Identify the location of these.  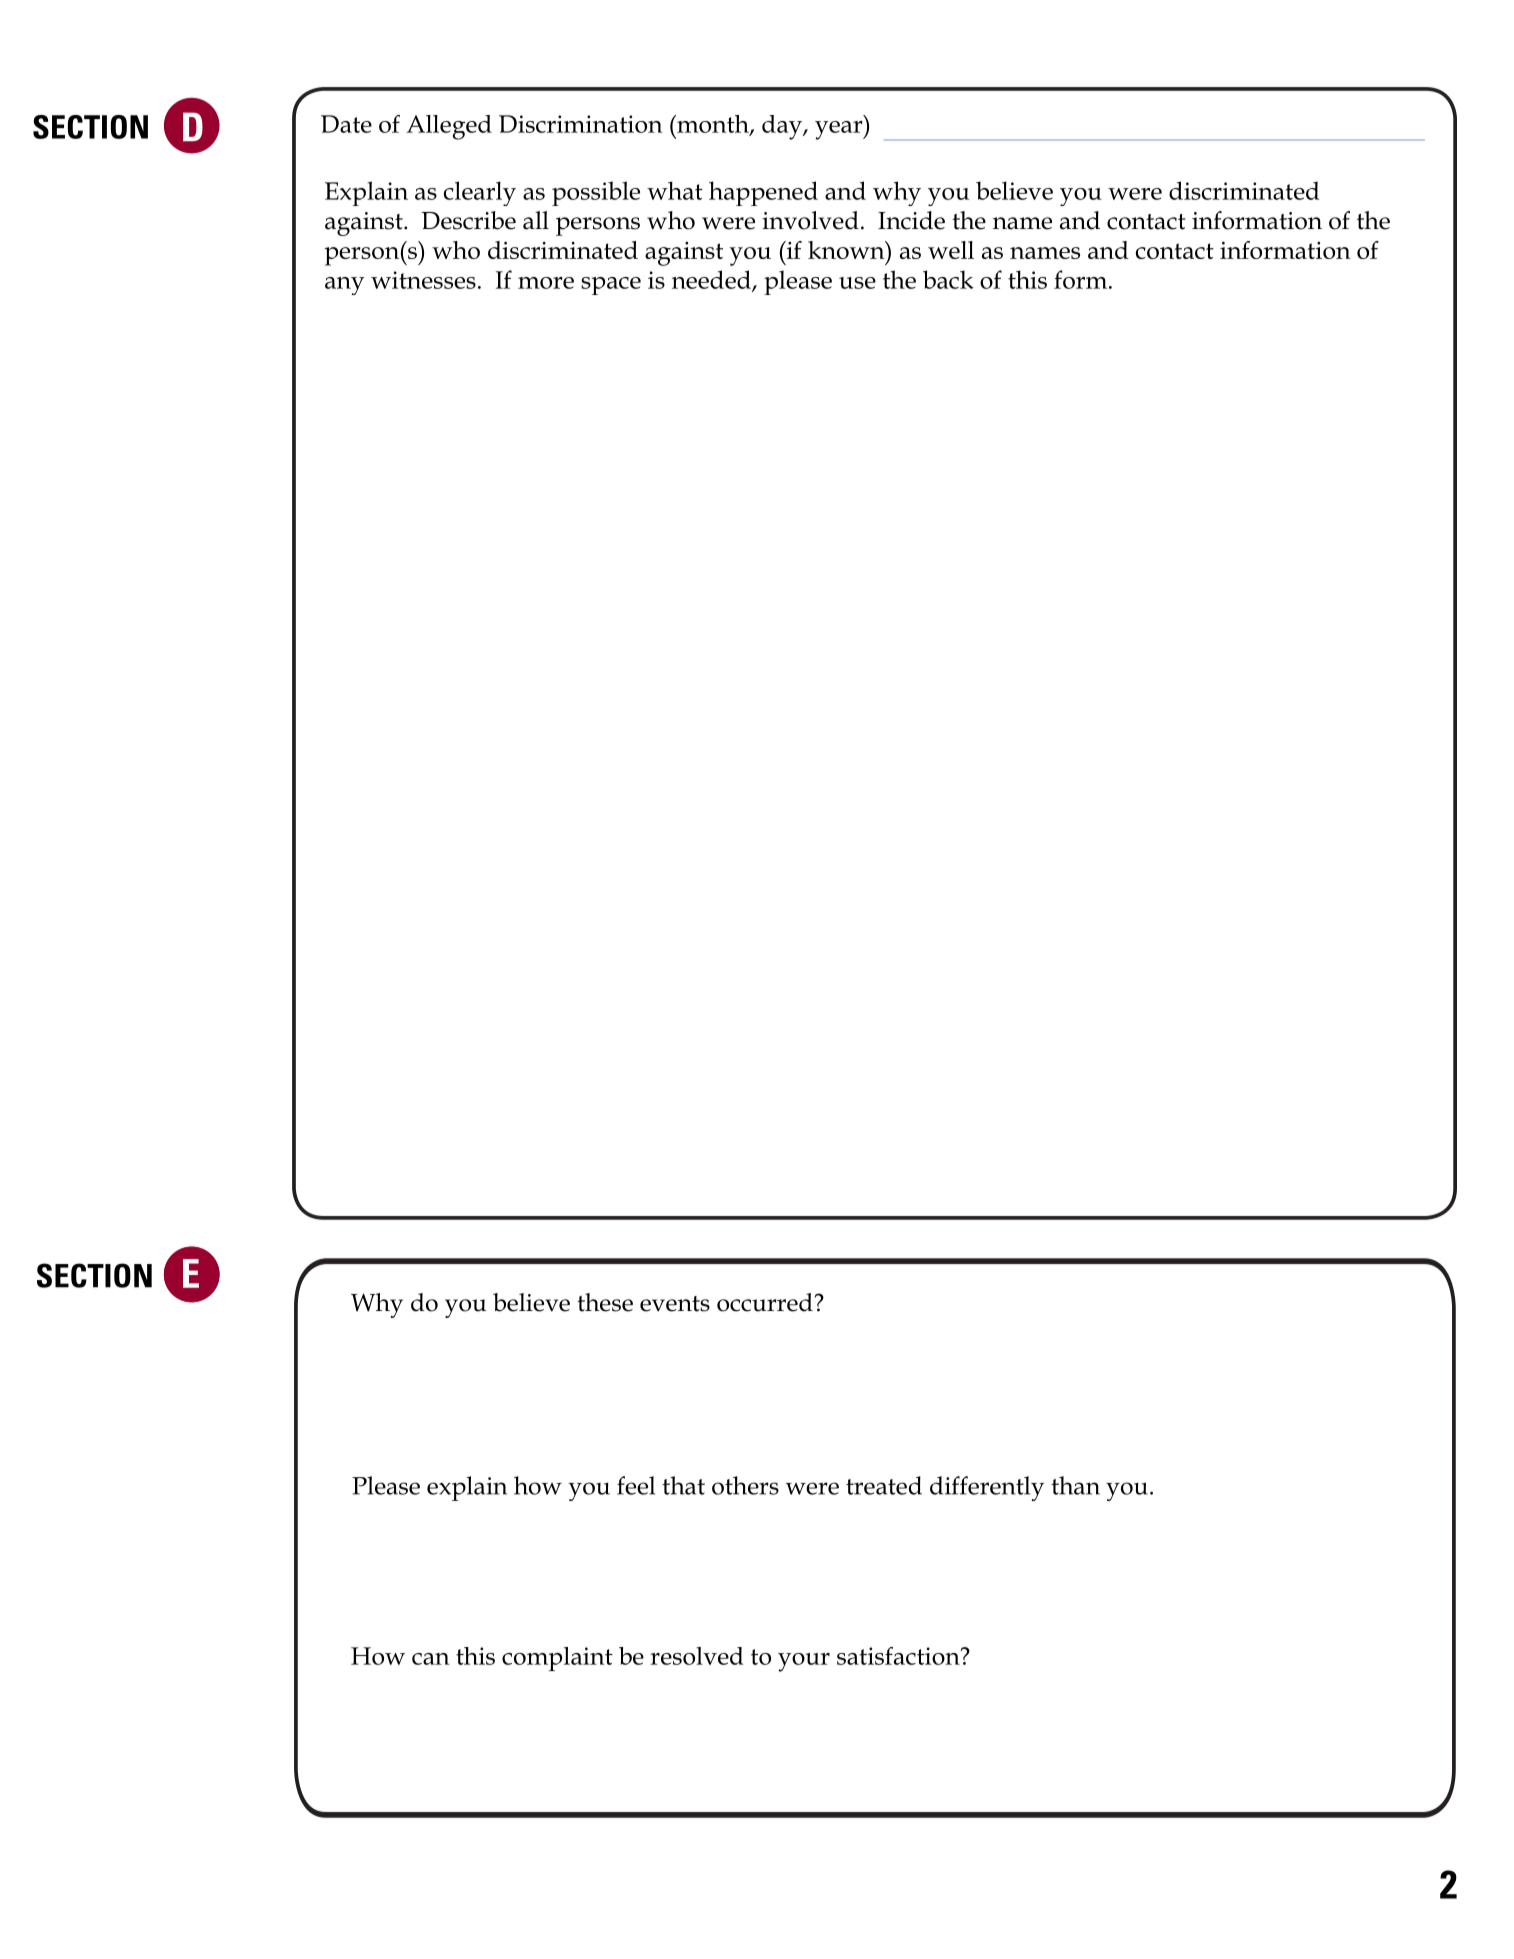
(605, 1302).
